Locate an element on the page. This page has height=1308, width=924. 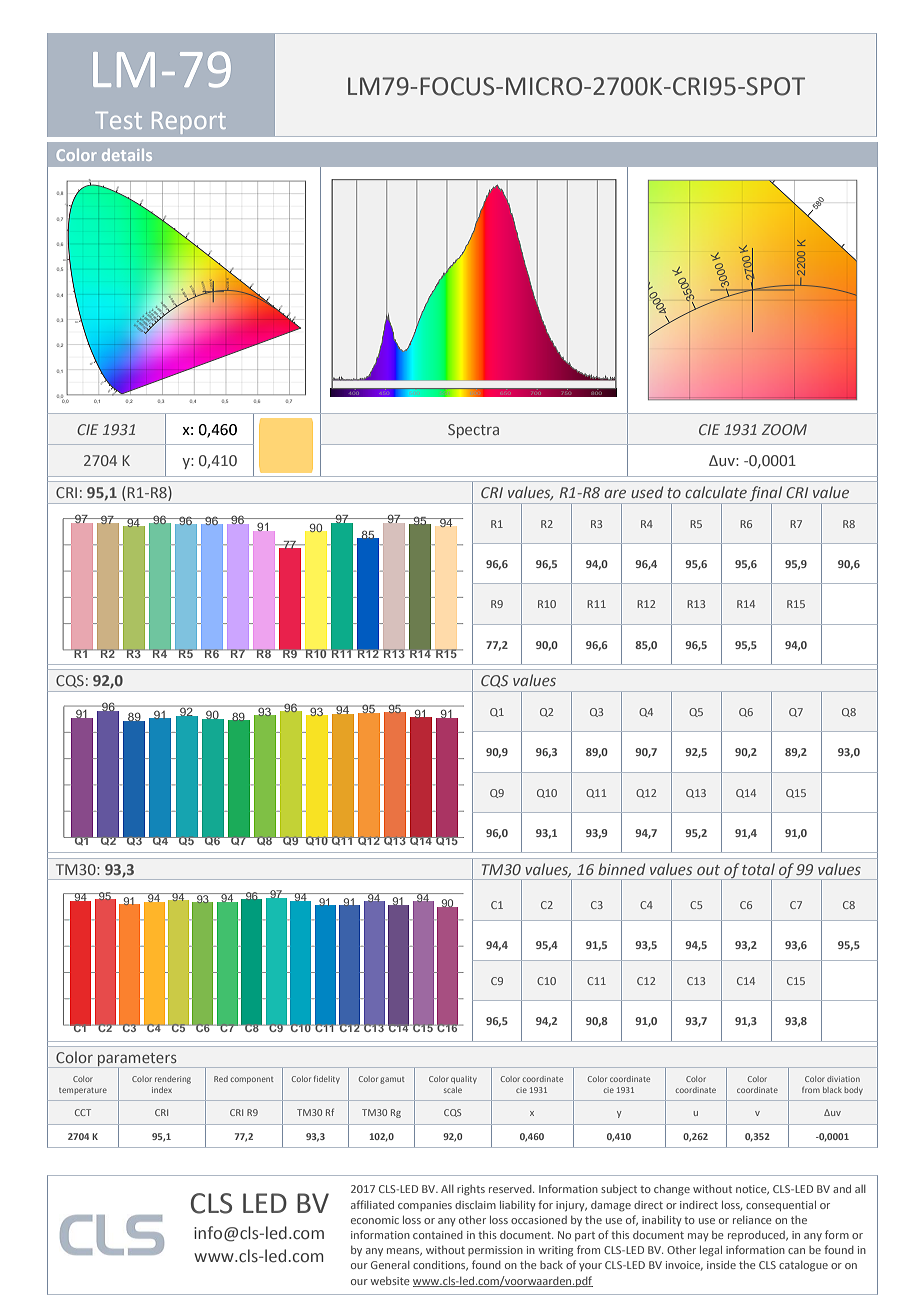
permission is located at coordinates (495, 1251).
